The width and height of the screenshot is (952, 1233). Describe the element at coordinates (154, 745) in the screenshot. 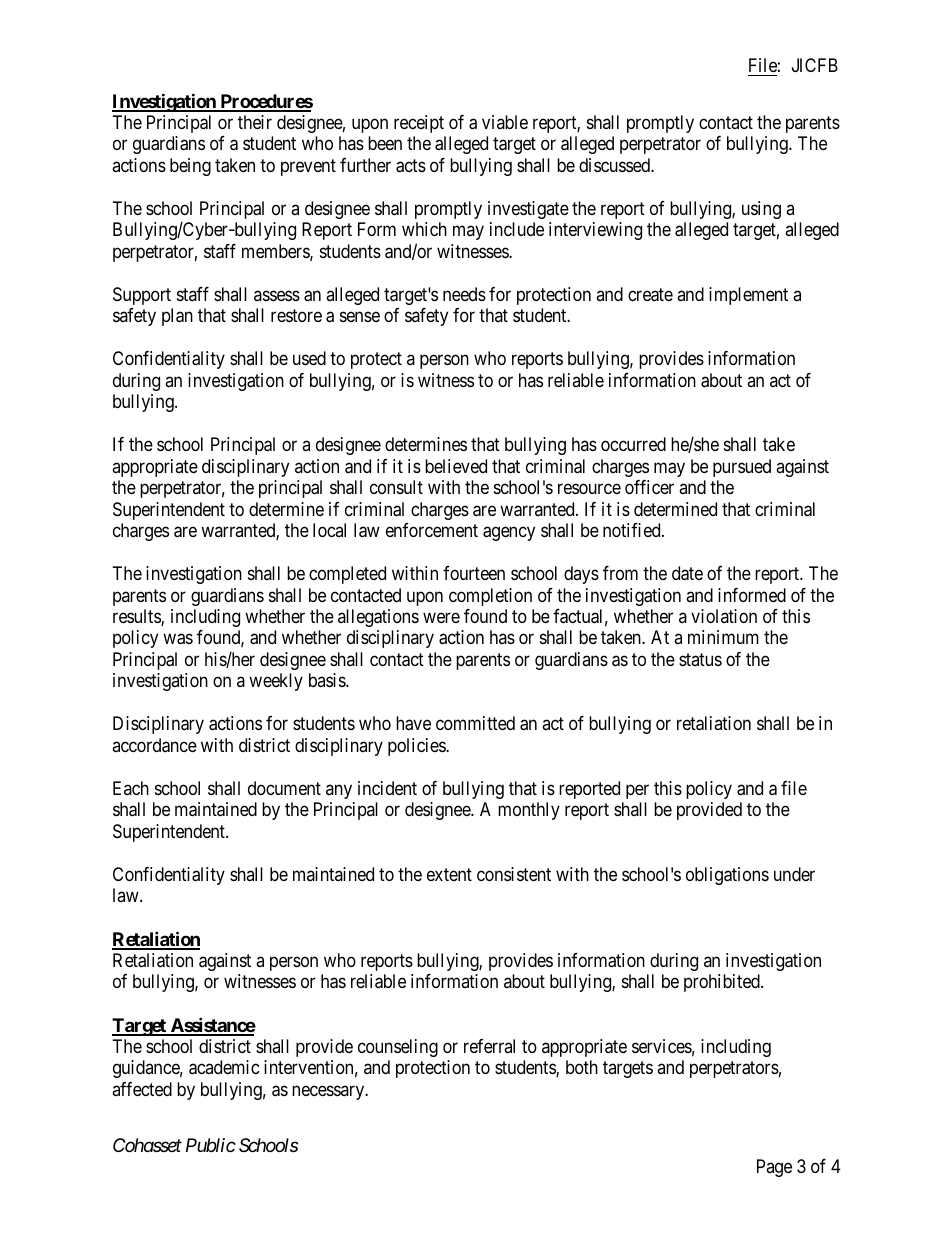

I see `accordance` at that location.
